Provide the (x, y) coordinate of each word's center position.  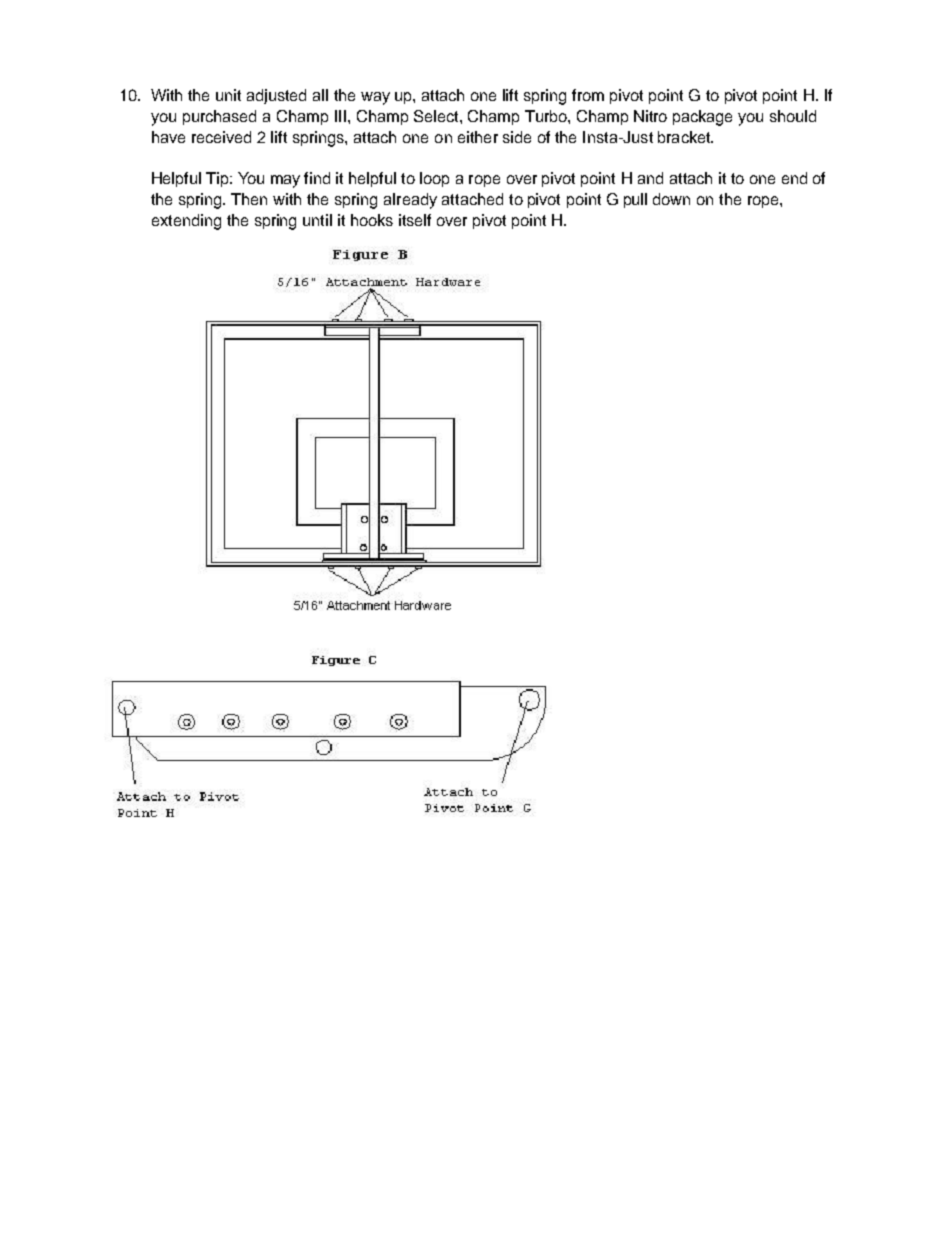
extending (186, 222)
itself (415, 220)
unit (228, 95)
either (478, 137)
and (650, 178)
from (588, 95)
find (317, 178)
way (375, 98)
